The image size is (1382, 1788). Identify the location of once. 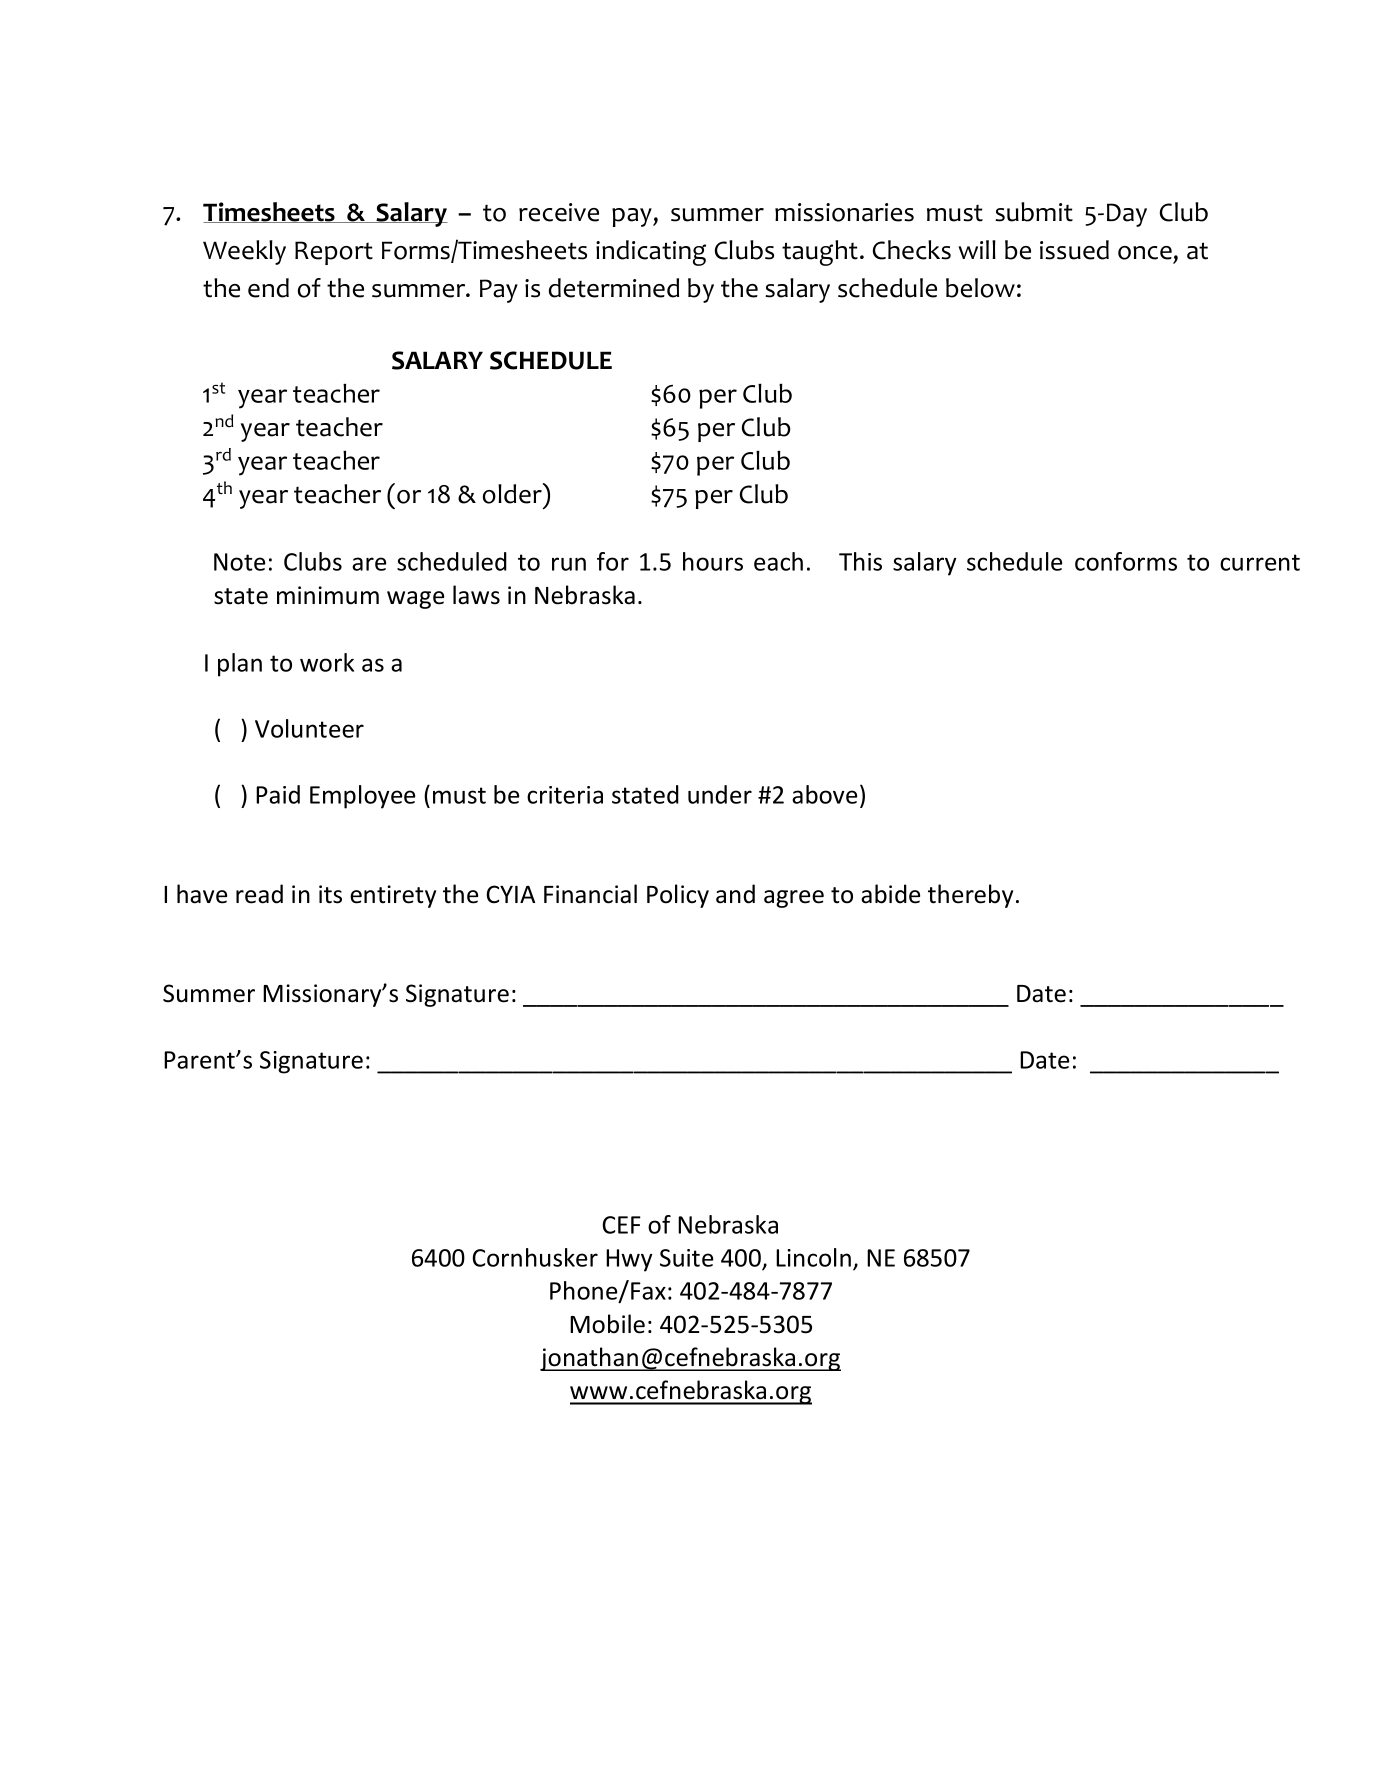
(1145, 253).
